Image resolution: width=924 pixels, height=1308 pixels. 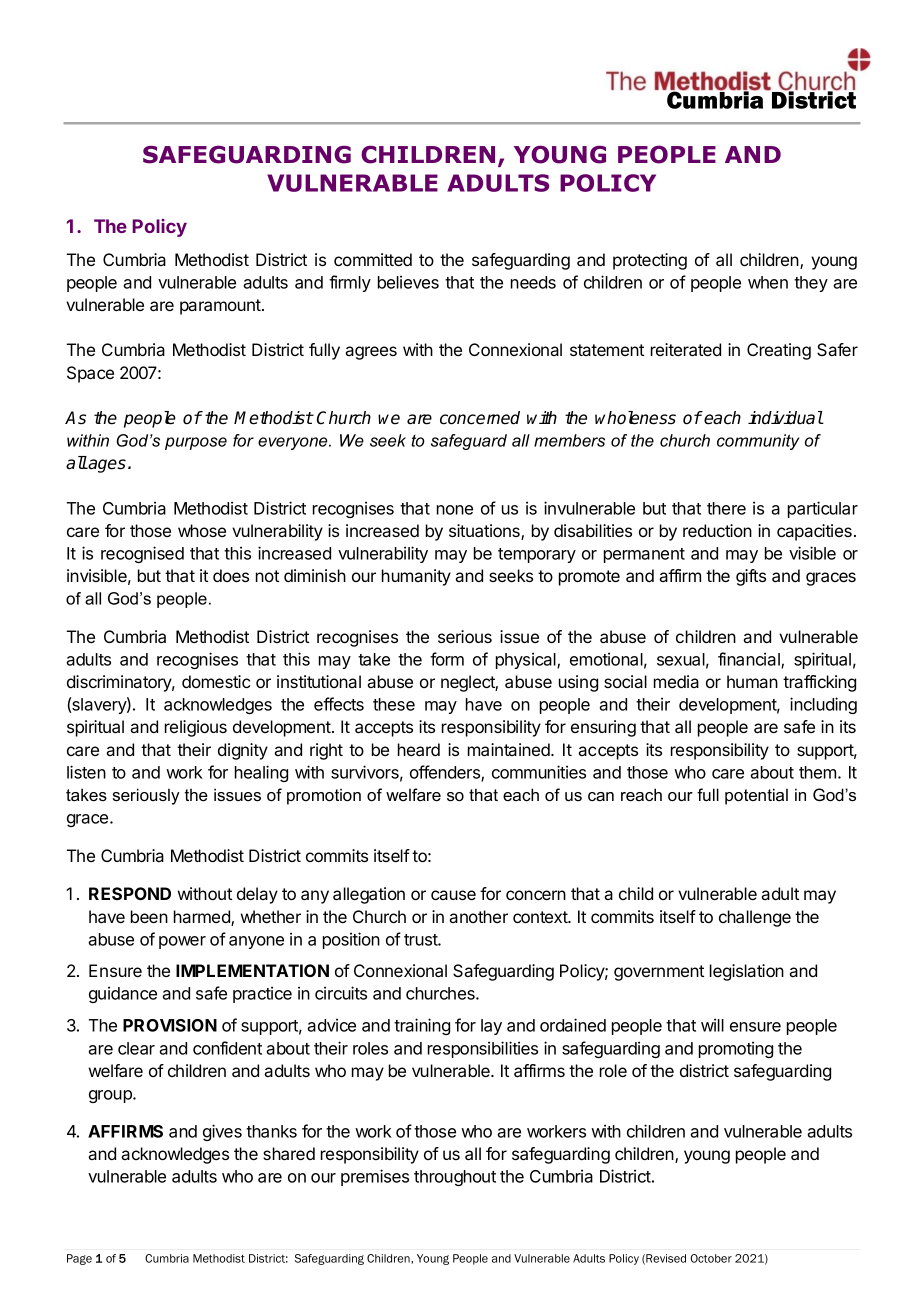 What do you see at coordinates (221, 307) in the screenshot?
I see `paramount` at bounding box center [221, 307].
